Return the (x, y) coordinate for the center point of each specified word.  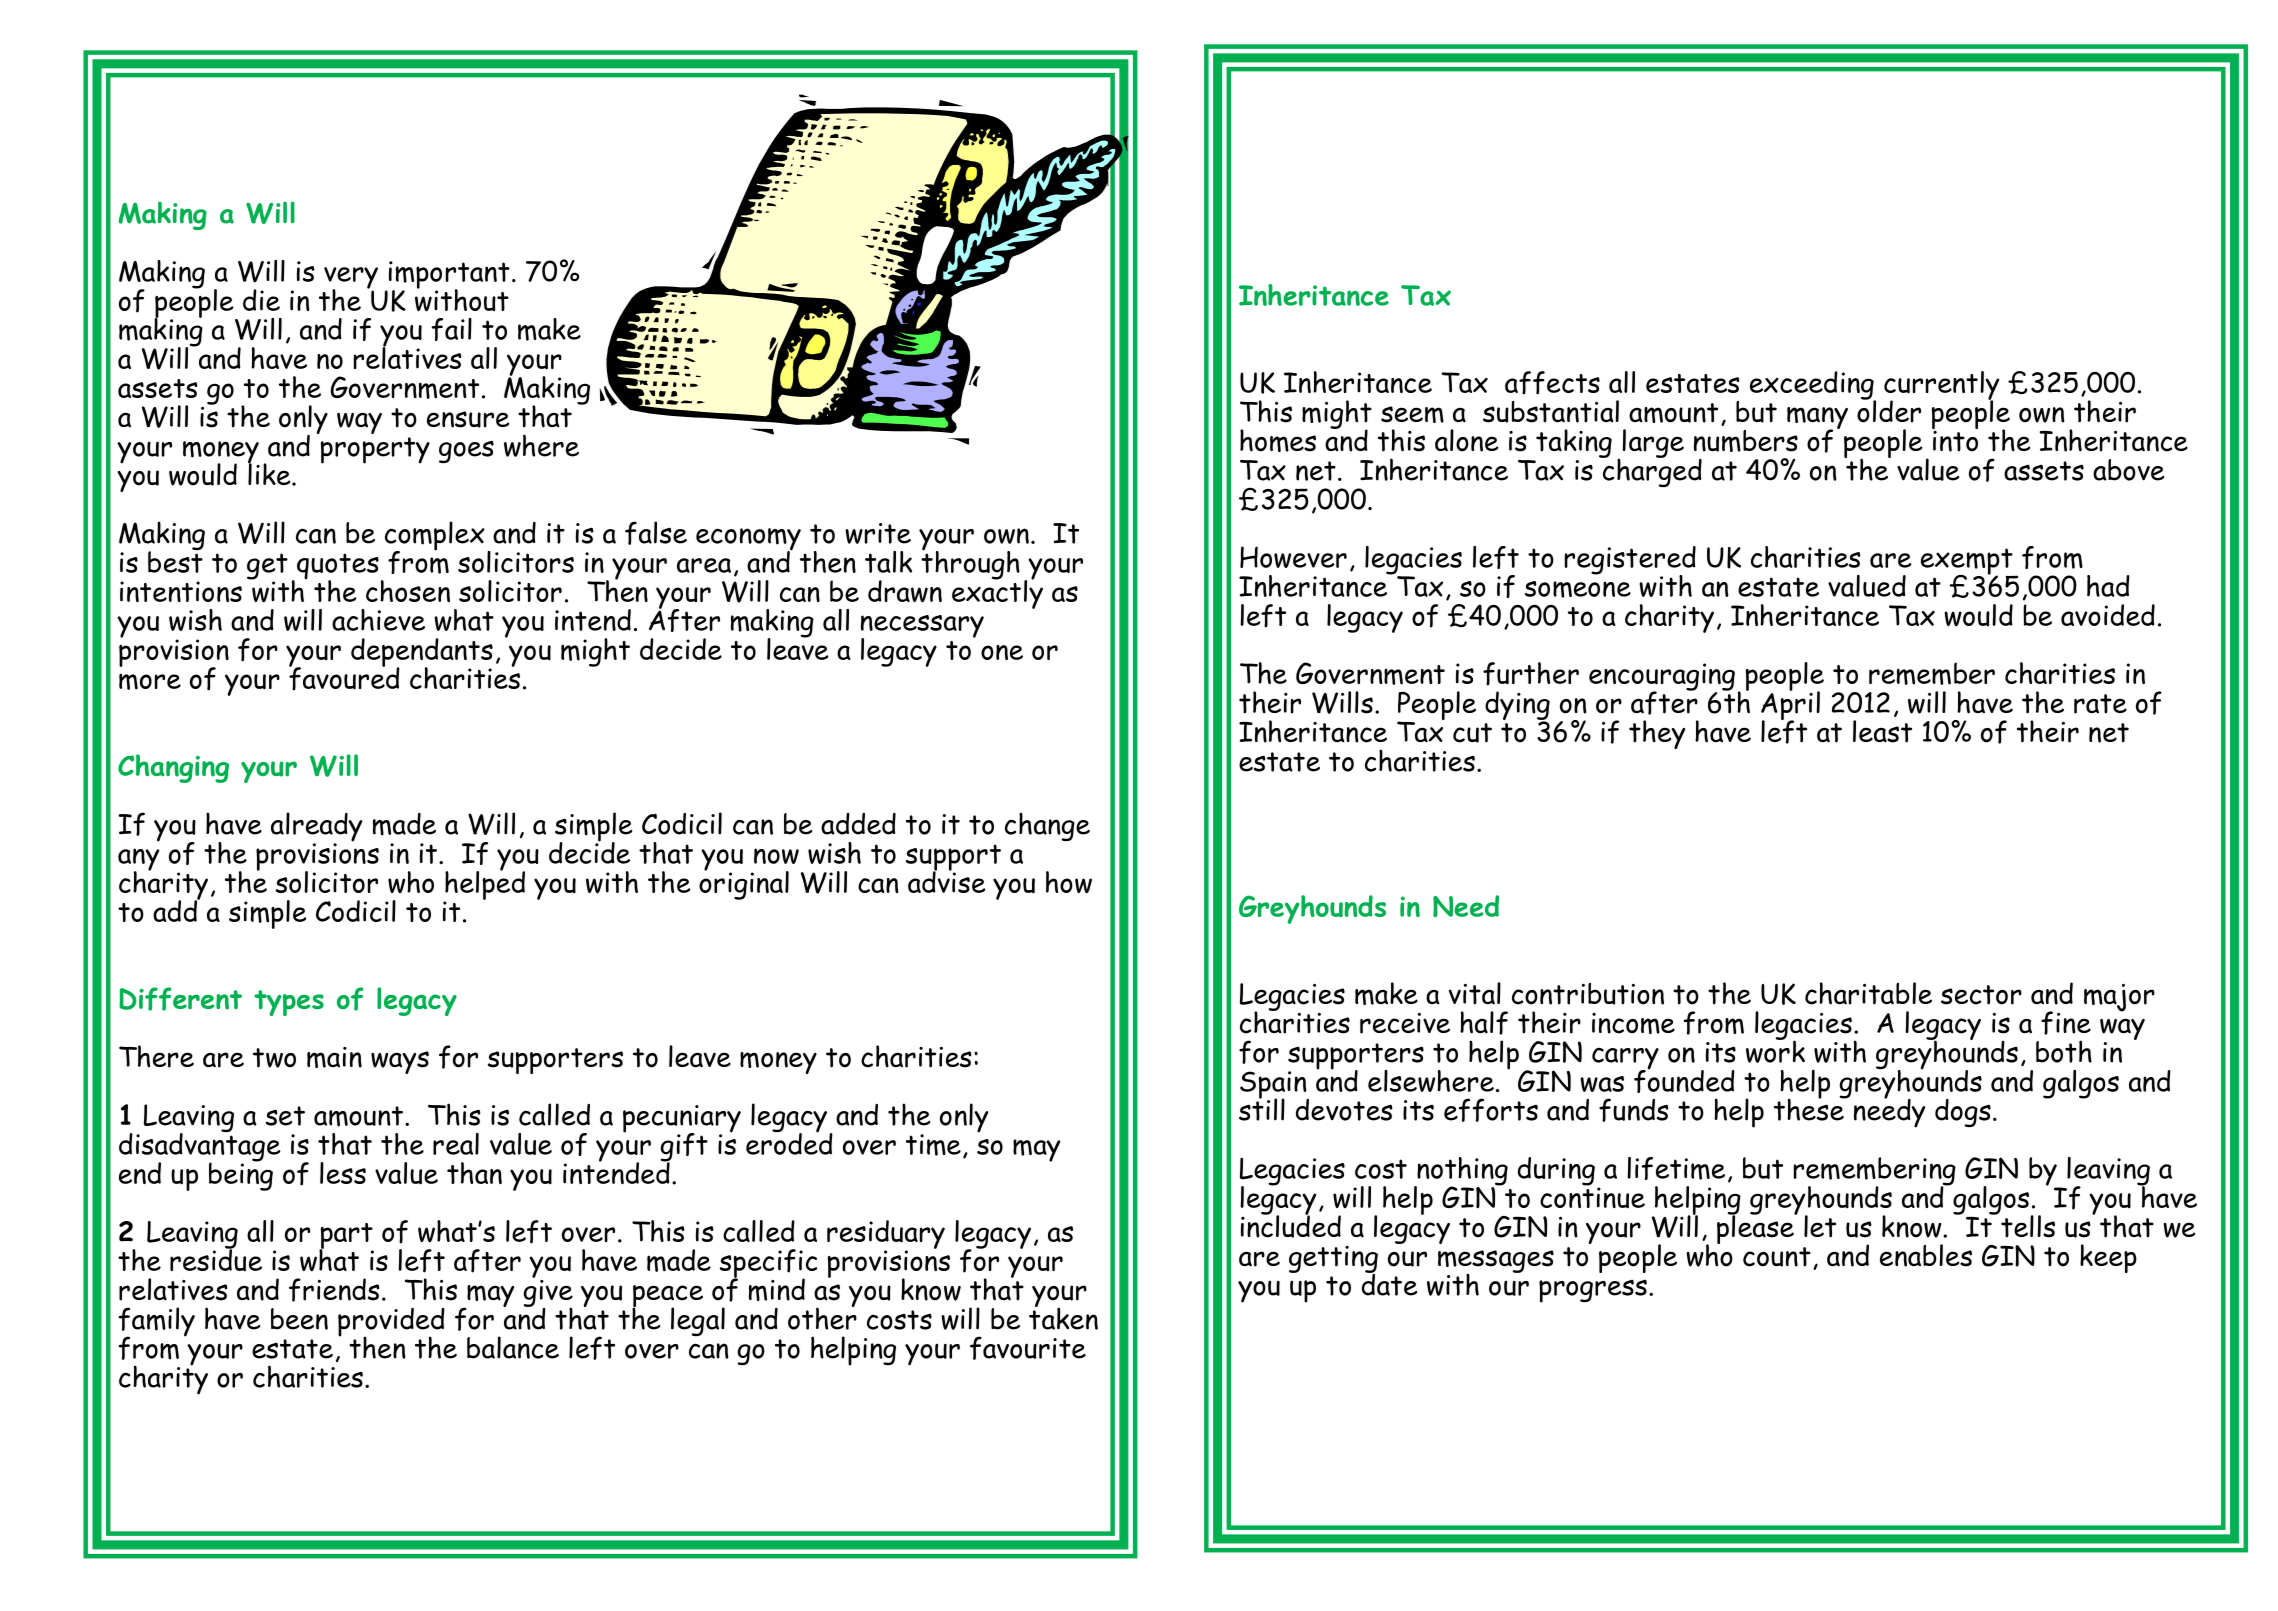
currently (1941, 386)
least (1882, 731)
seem (1412, 414)
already (316, 828)
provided (391, 1323)
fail (451, 329)
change (1047, 826)
